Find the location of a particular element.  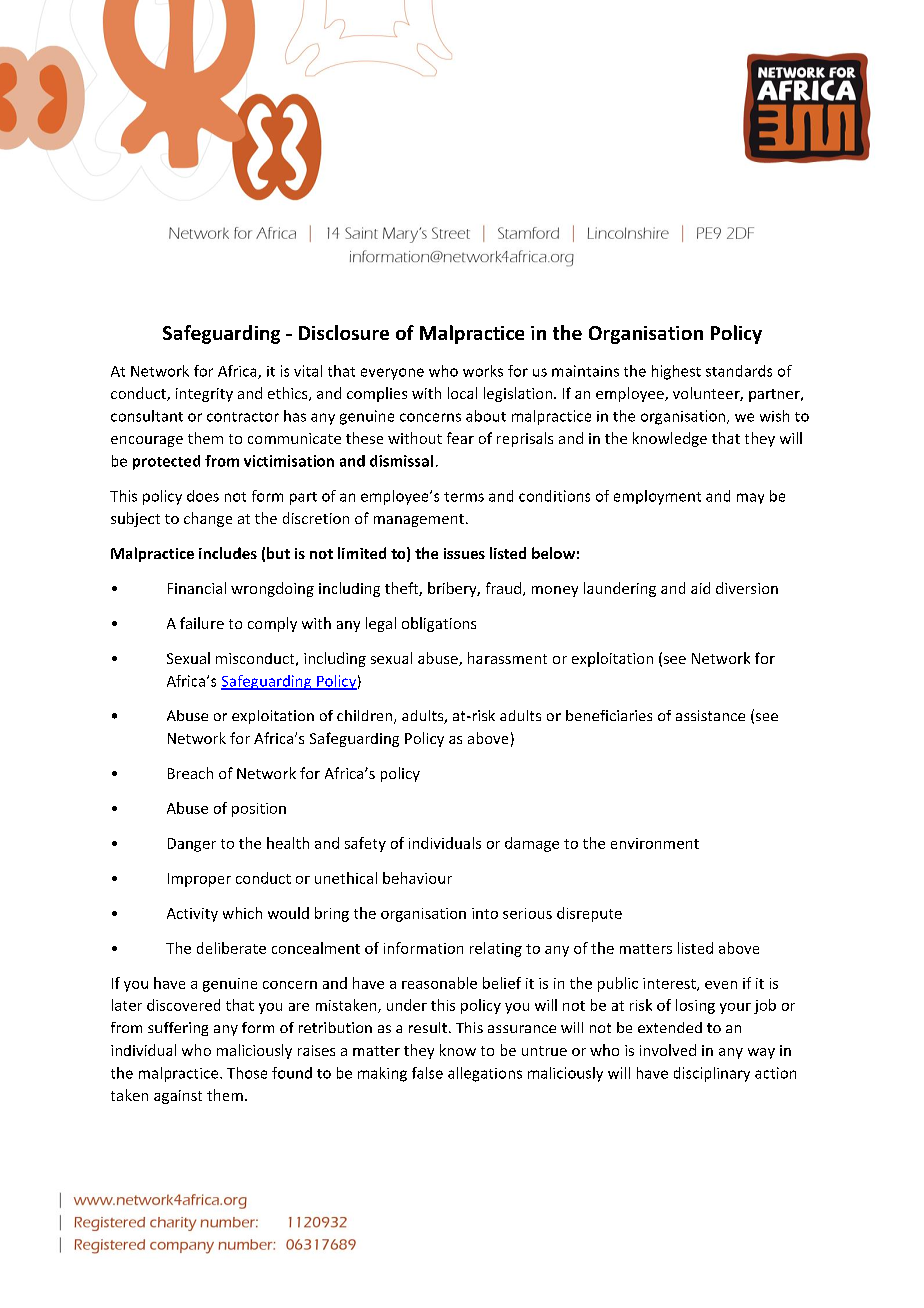

false is located at coordinates (427, 1073).
